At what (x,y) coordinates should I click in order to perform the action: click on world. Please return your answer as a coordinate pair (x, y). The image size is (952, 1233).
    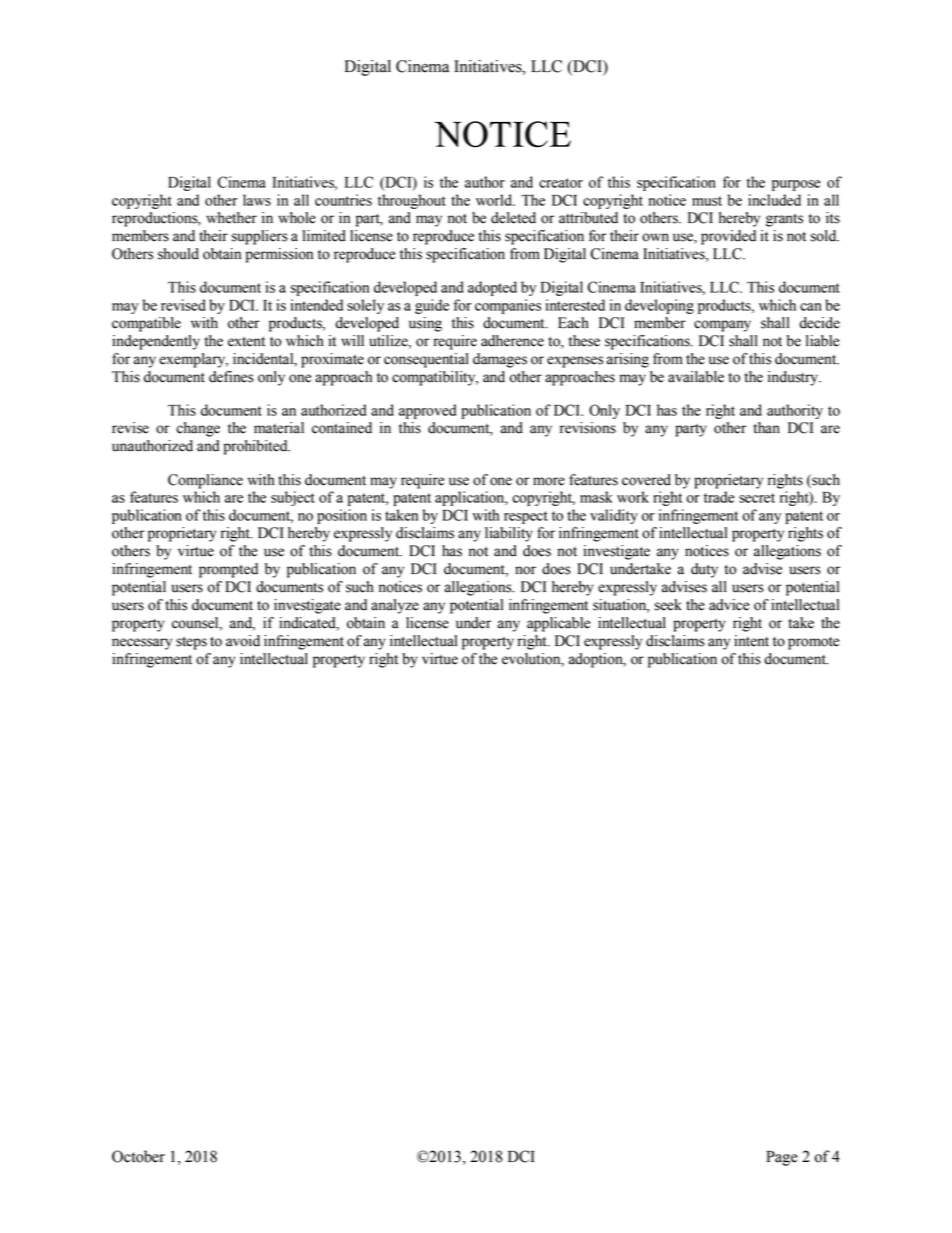
    Looking at the image, I should click on (495, 200).
